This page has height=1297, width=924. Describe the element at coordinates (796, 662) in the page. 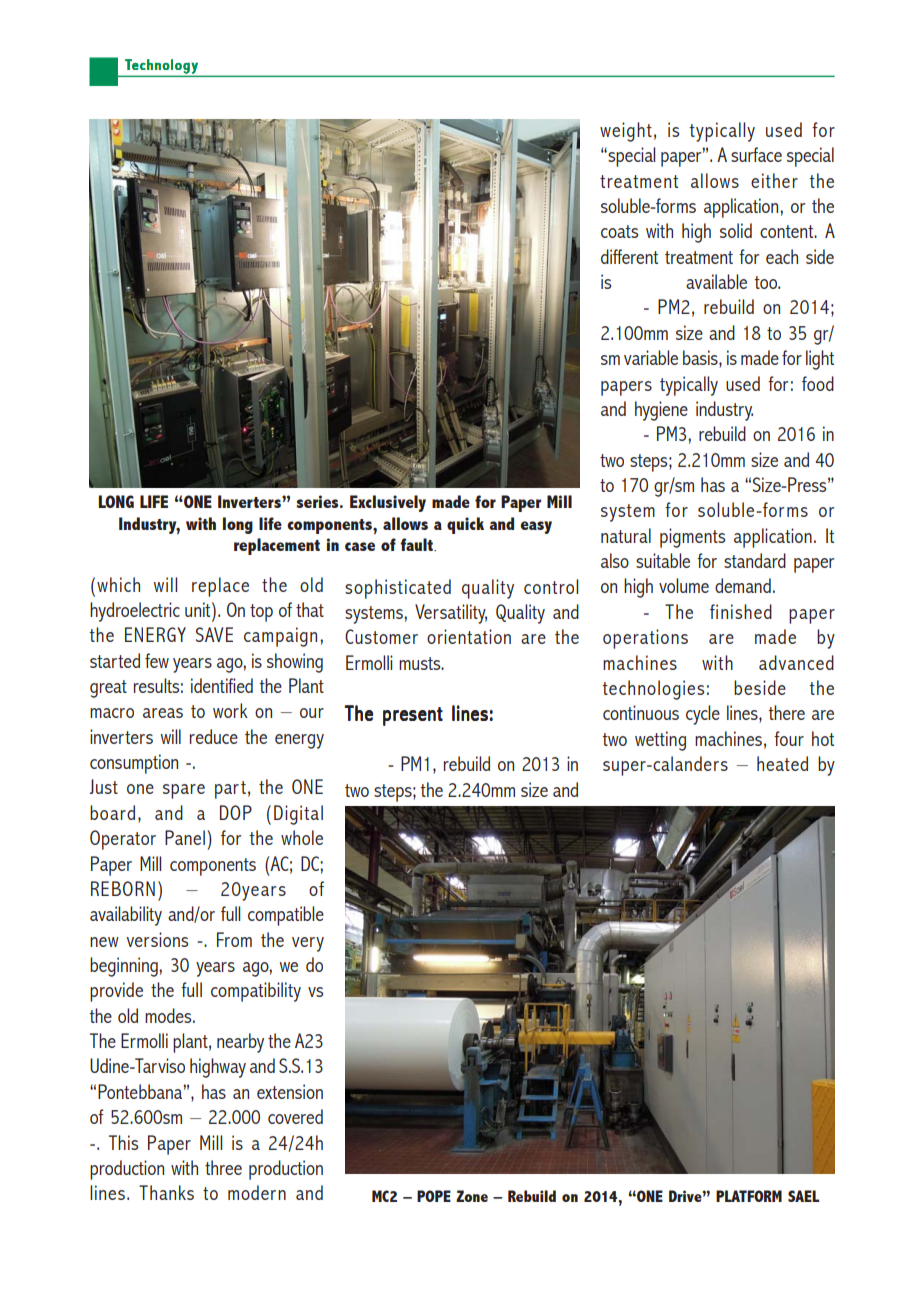

I see `advanced` at that location.
